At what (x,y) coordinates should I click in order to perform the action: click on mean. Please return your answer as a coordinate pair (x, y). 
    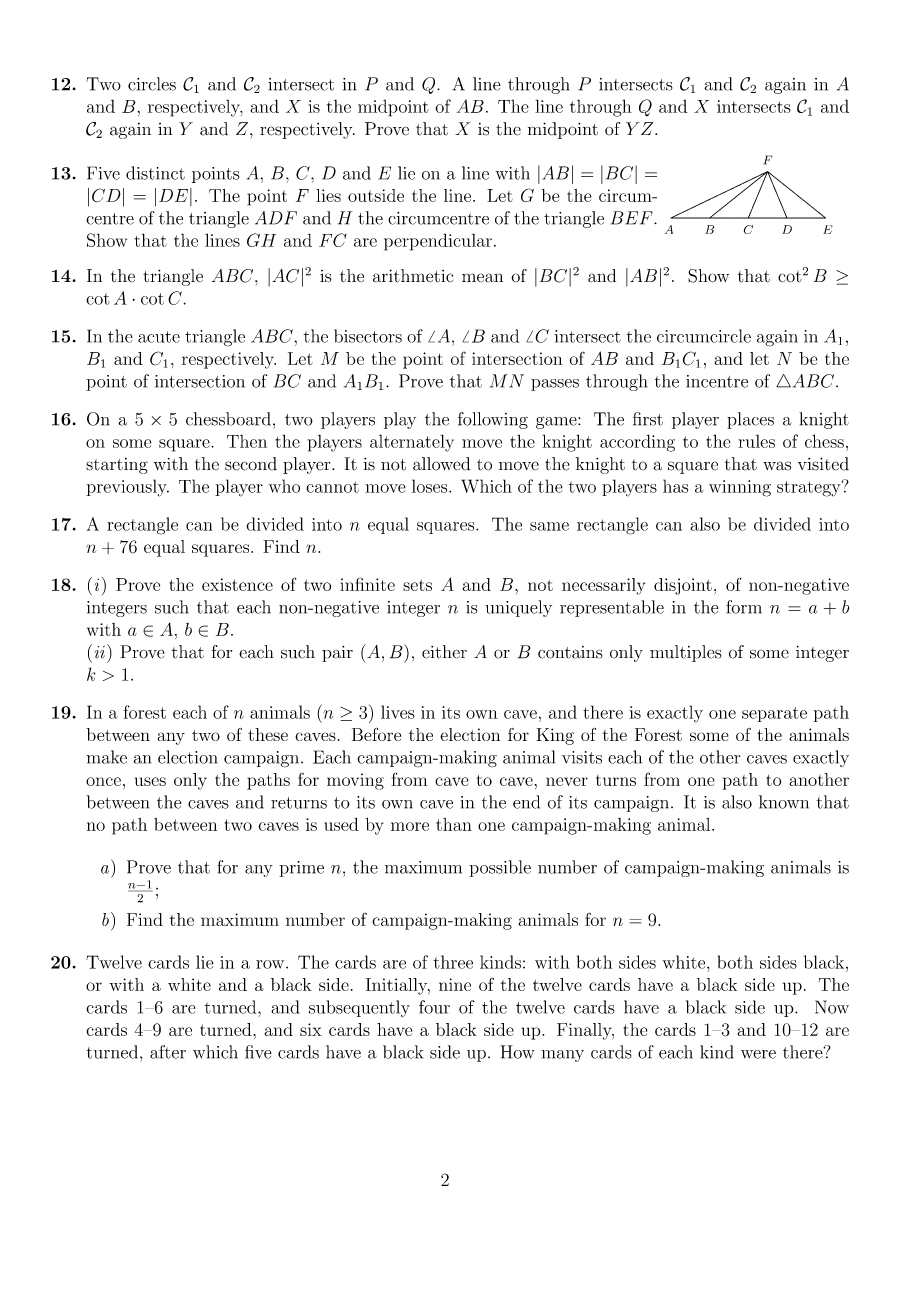
    Looking at the image, I should click on (482, 277).
